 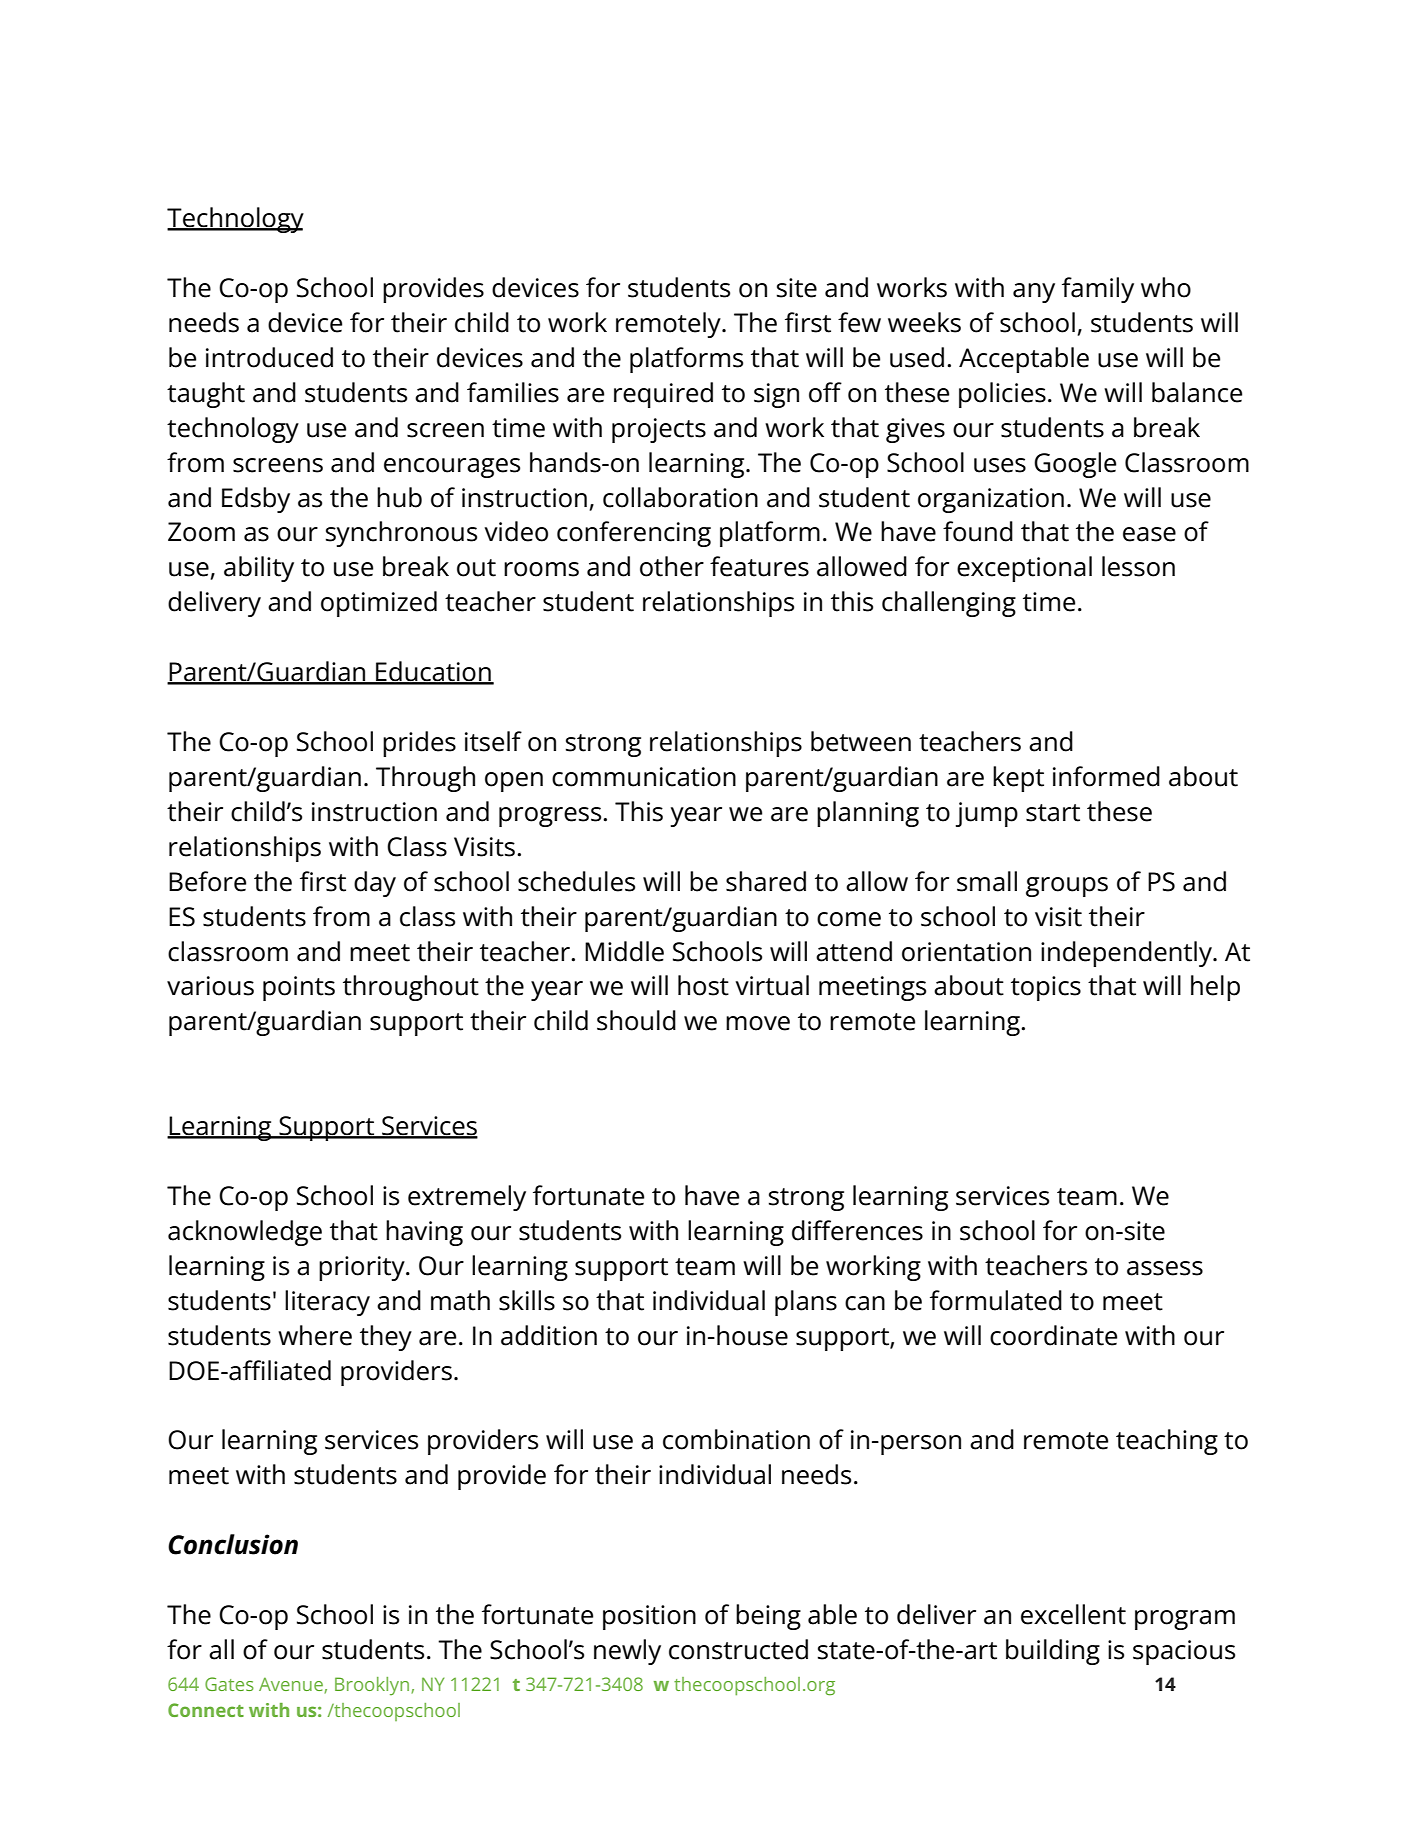 I want to click on informed, so click(x=1106, y=776).
